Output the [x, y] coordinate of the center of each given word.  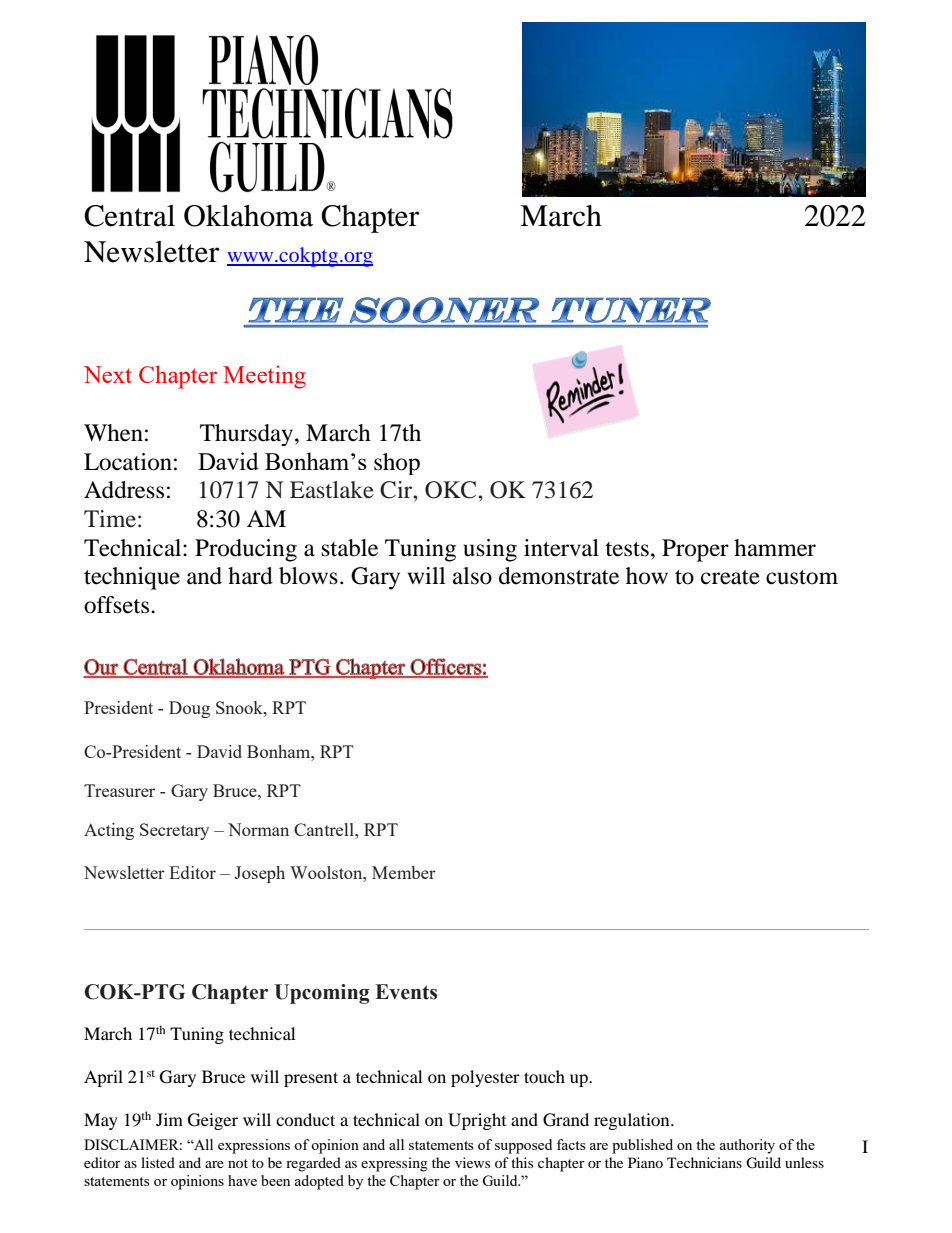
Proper [695, 550]
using [490, 550]
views [472, 1162]
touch [544, 1076]
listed [158, 1162]
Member [404, 872]
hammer [775, 548]
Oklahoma [248, 216]
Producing [246, 550]
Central [129, 216]
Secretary [174, 831]
